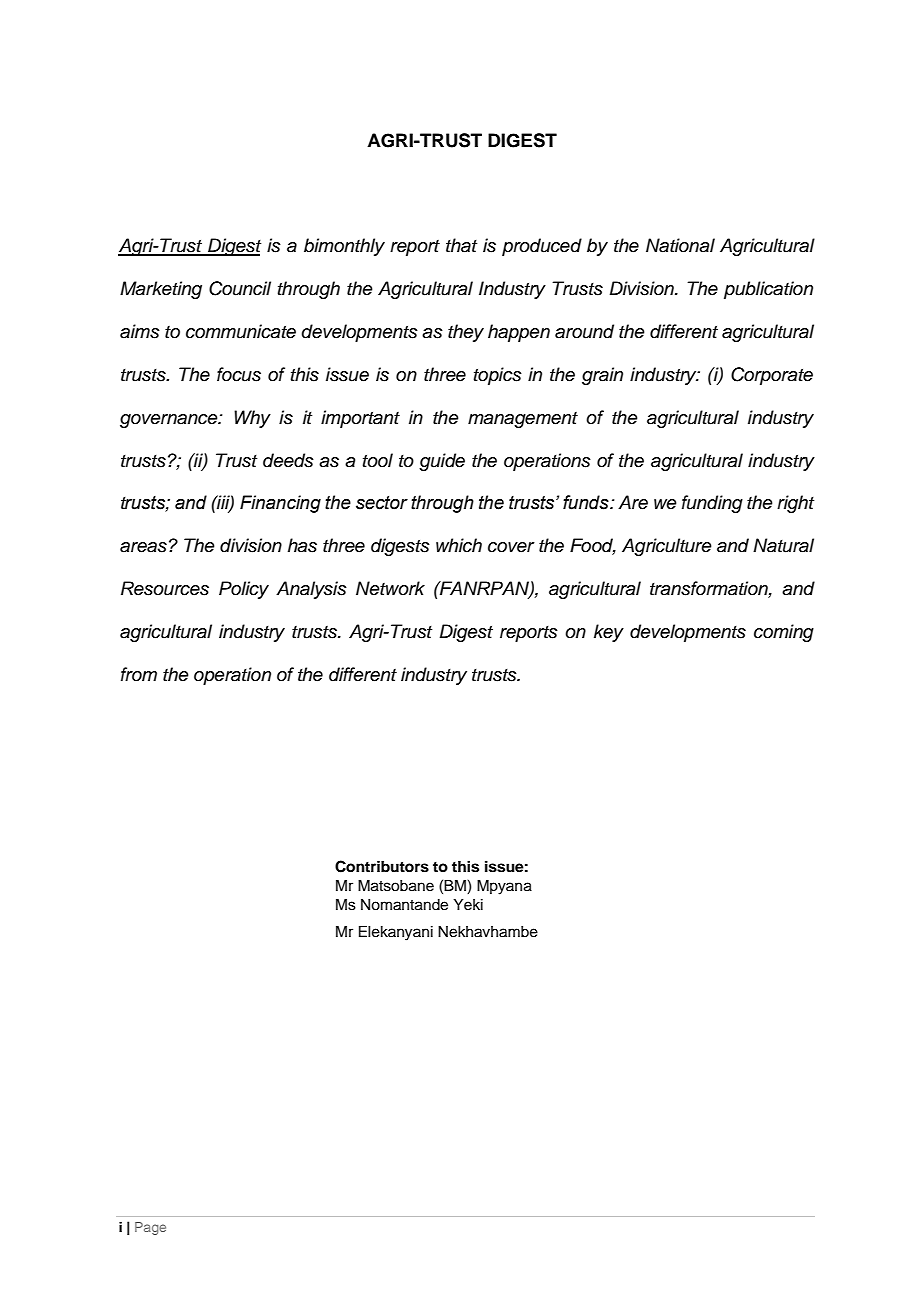 The image size is (924, 1308). Describe the element at coordinates (784, 633) in the screenshot. I see `coming` at that location.
